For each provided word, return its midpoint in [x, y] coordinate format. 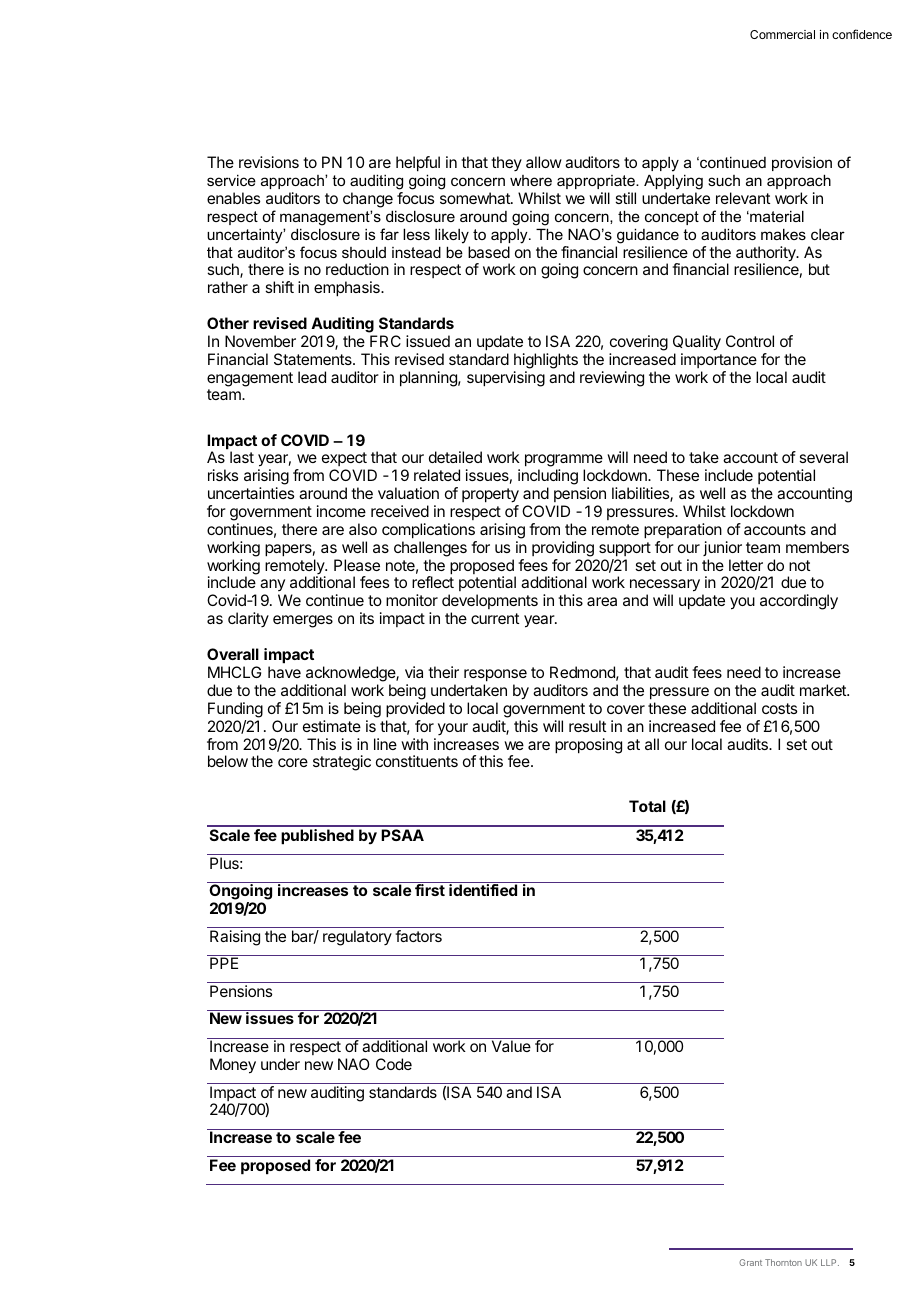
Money [233, 1066]
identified [483, 890]
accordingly [799, 602]
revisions [269, 162]
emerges [303, 621]
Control [750, 341]
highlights [546, 361]
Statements [314, 359]
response [495, 675]
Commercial [782, 34]
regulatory [357, 938]
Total [647, 806]
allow [544, 162]
